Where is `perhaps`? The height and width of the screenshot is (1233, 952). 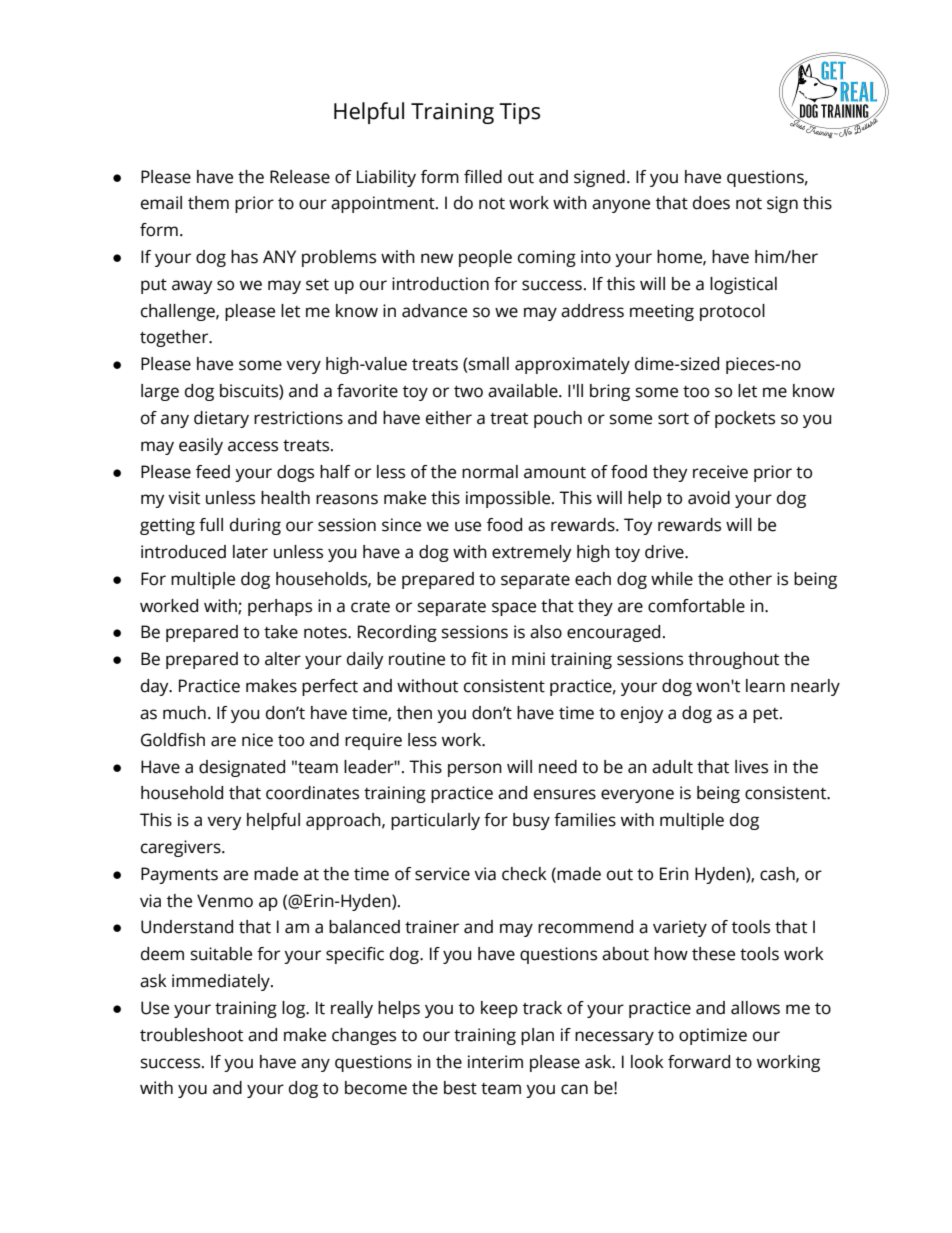 perhaps is located at coordinates (280, 607).
